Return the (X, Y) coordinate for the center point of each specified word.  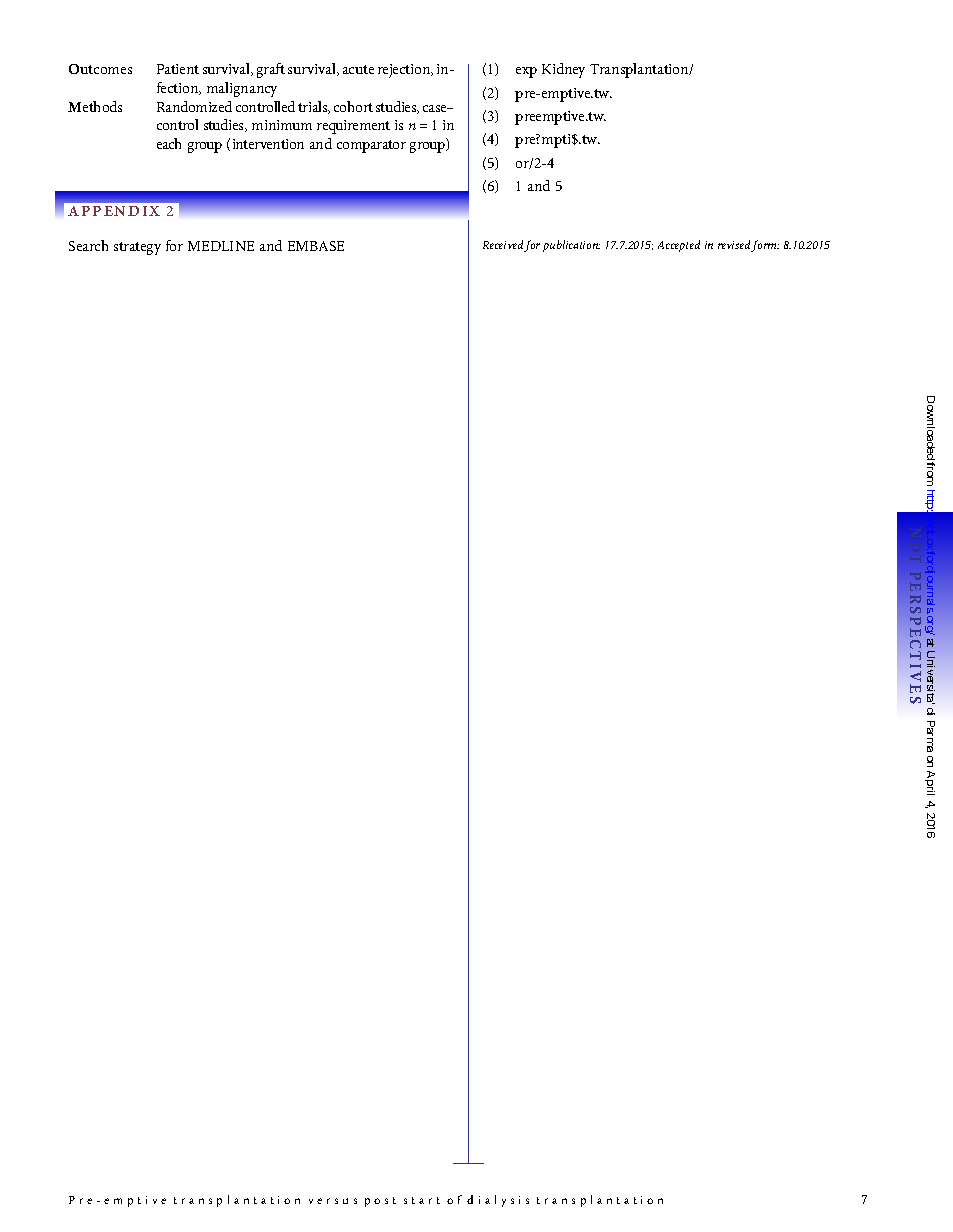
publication (571, 246)
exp (526, 72)
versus (333, 1201)
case (436, 108)
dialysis (498, 1201)
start (422, 1200)
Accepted (679, 246)
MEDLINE (221, 246)
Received (504, 246)
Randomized (194, 106)
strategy (137, 248)
